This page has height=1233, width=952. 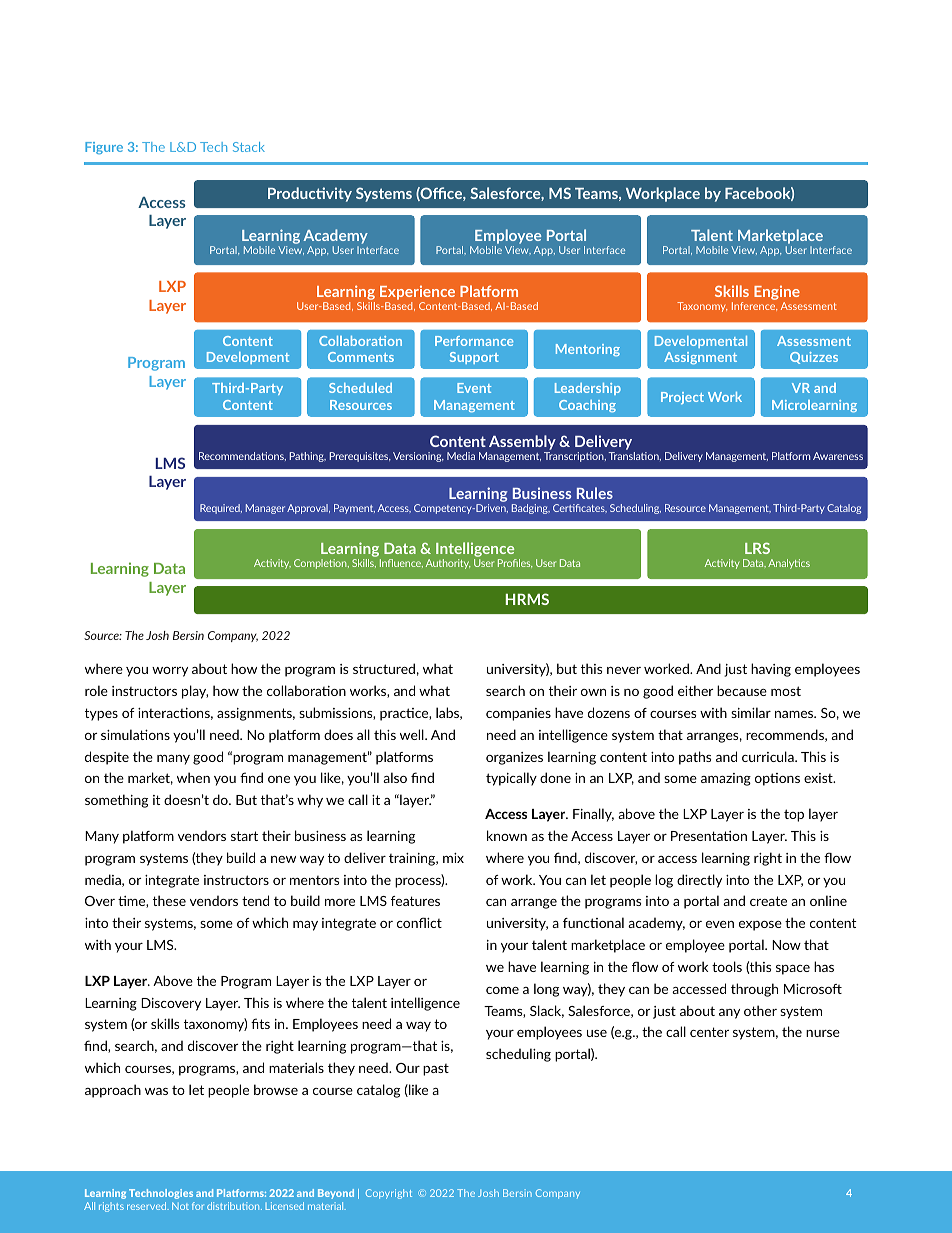 I want to click on start, so click(x=244, y=836).
